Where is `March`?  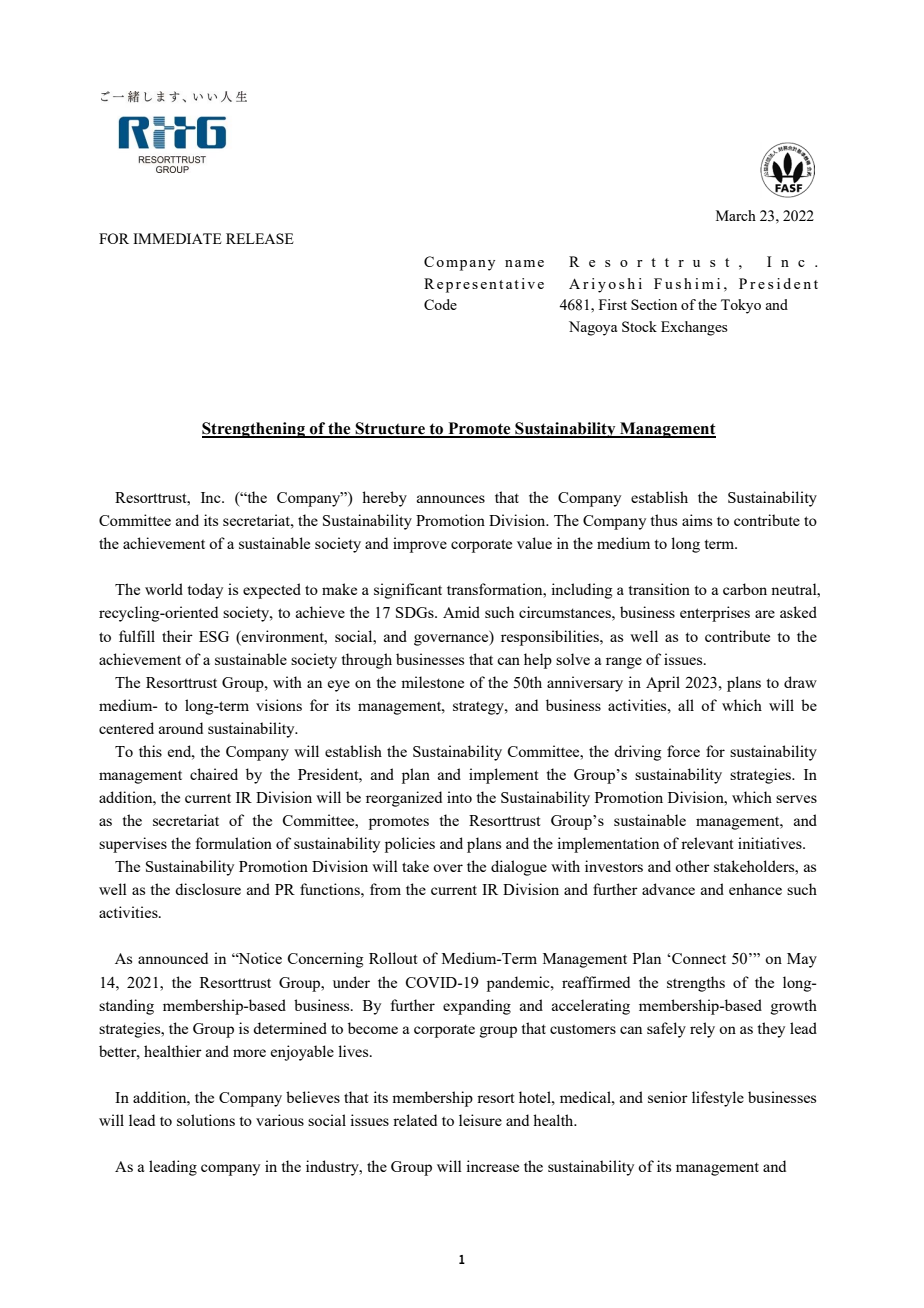 March is located at coordinates (736, 215).
